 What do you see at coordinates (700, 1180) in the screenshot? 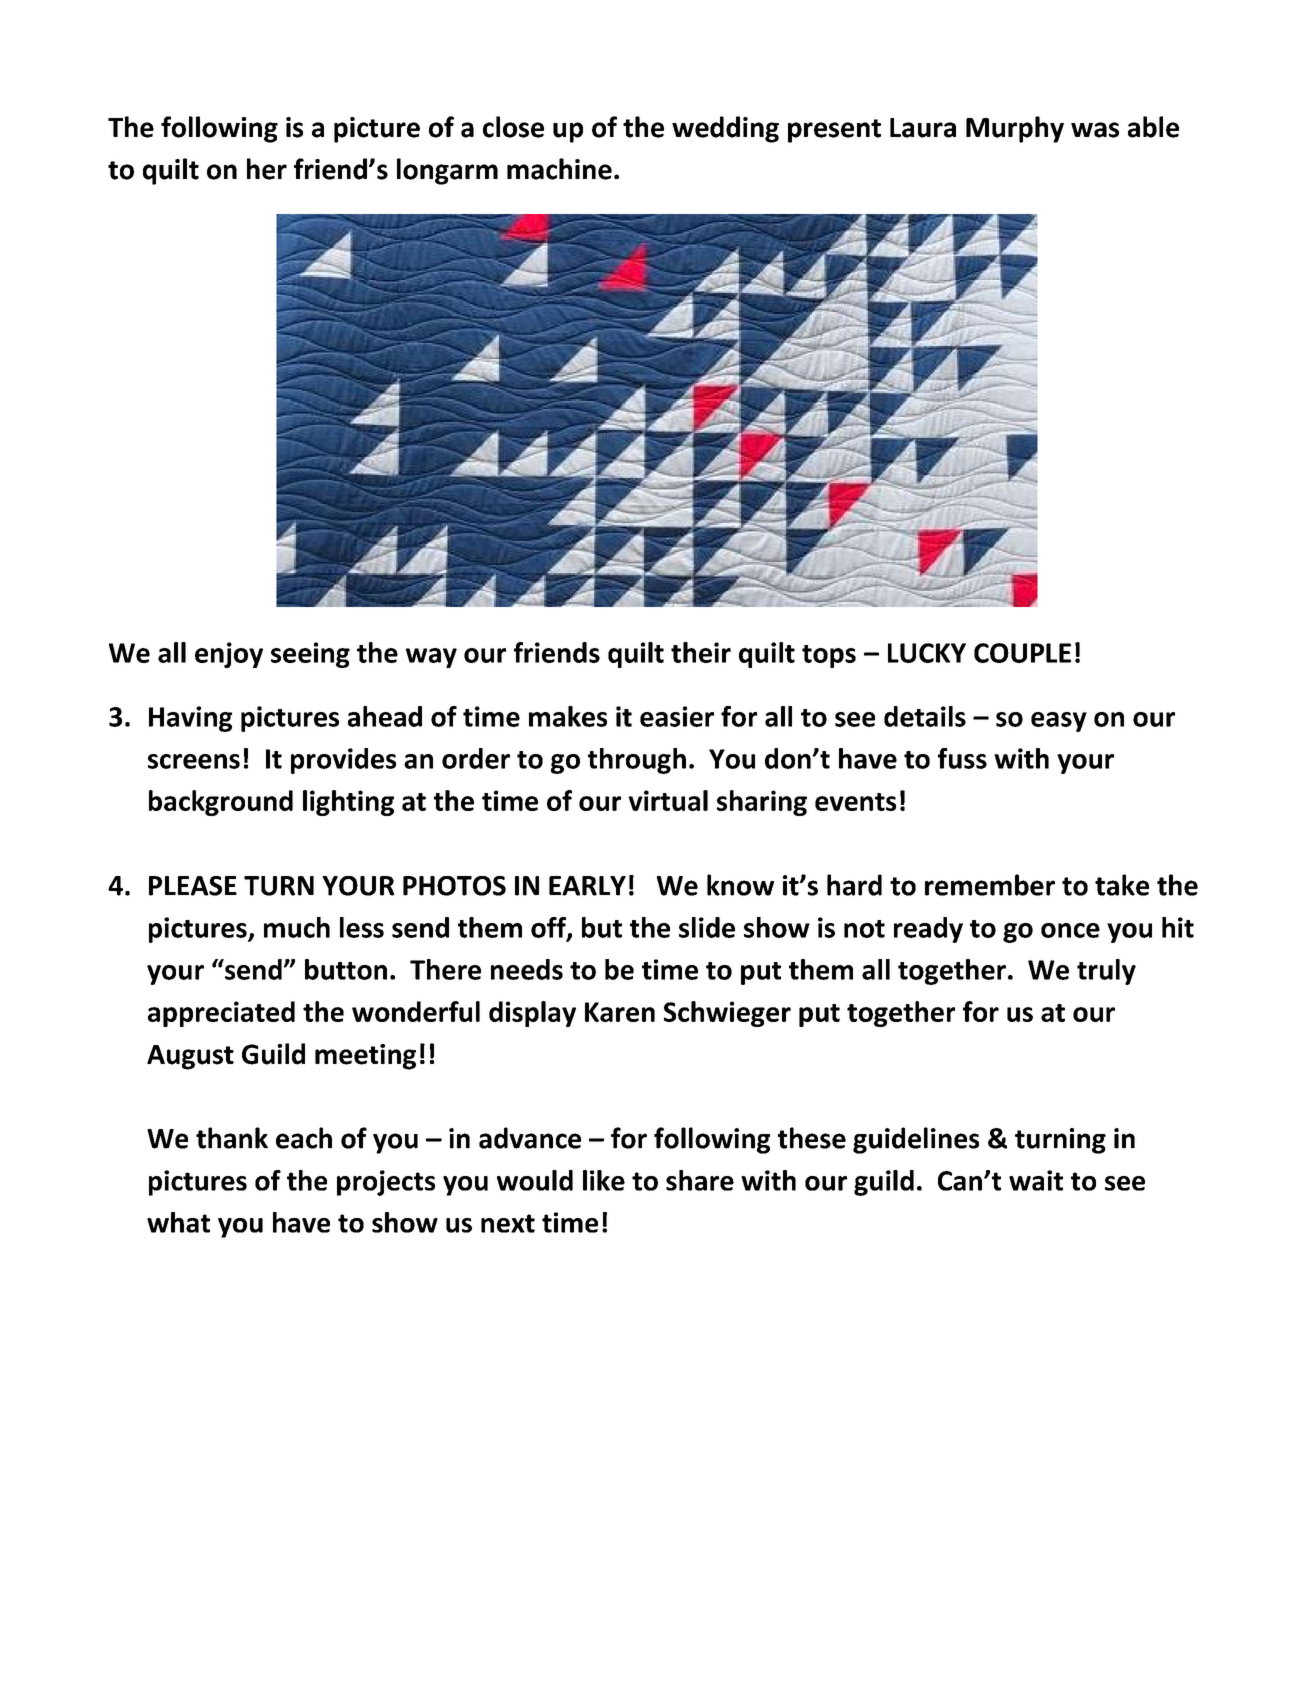
I see `share` at bounding box center [700, 1180].
